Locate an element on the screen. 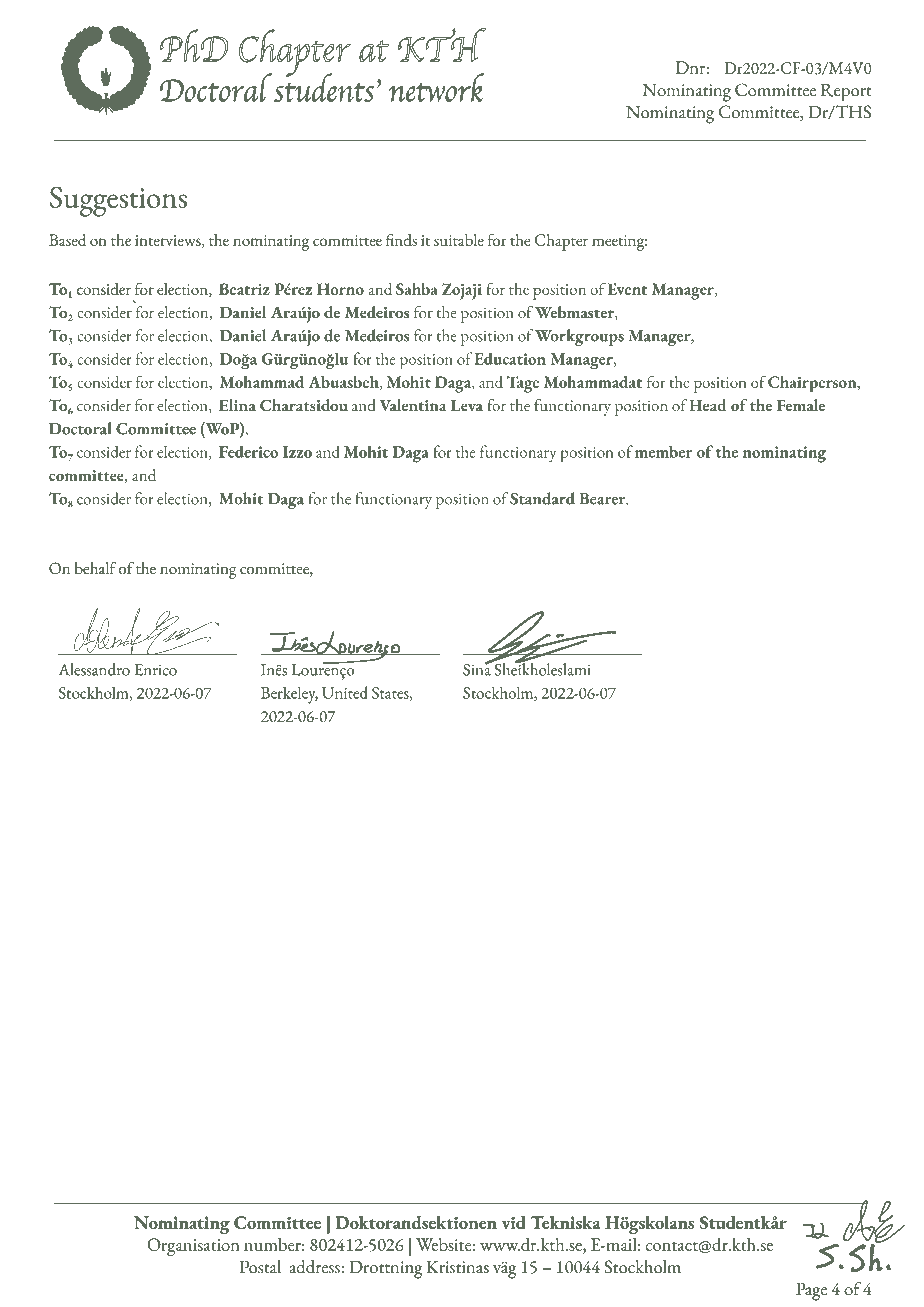 The image size is (924, 1307). member is located at coordinates (664, 451).
